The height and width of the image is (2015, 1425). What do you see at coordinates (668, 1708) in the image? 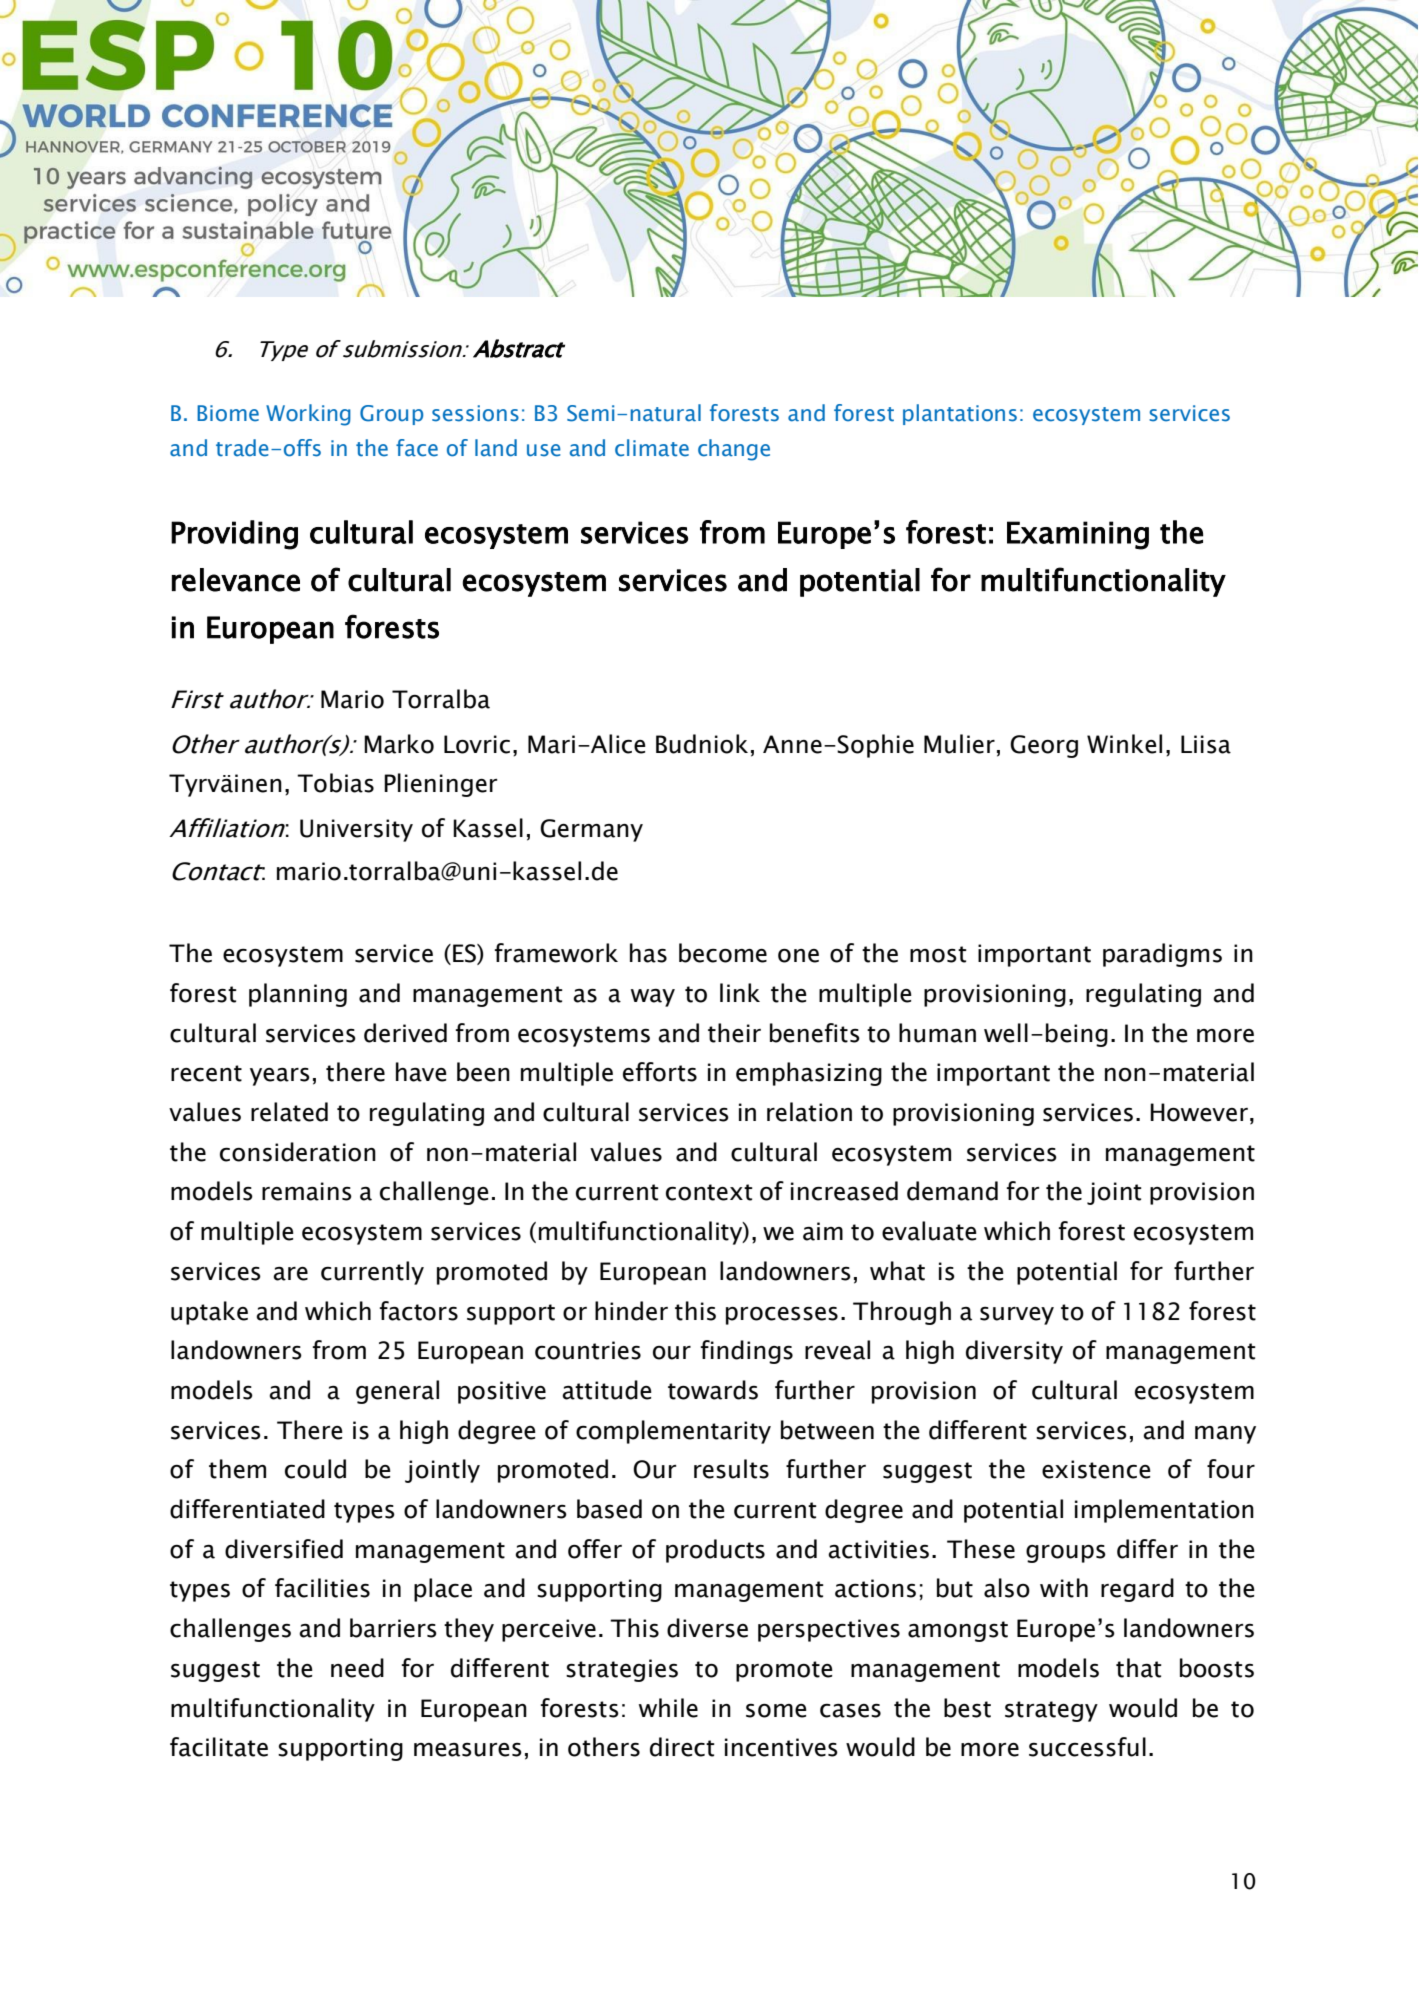
I see `while` at bounding box center [668, 1708].
